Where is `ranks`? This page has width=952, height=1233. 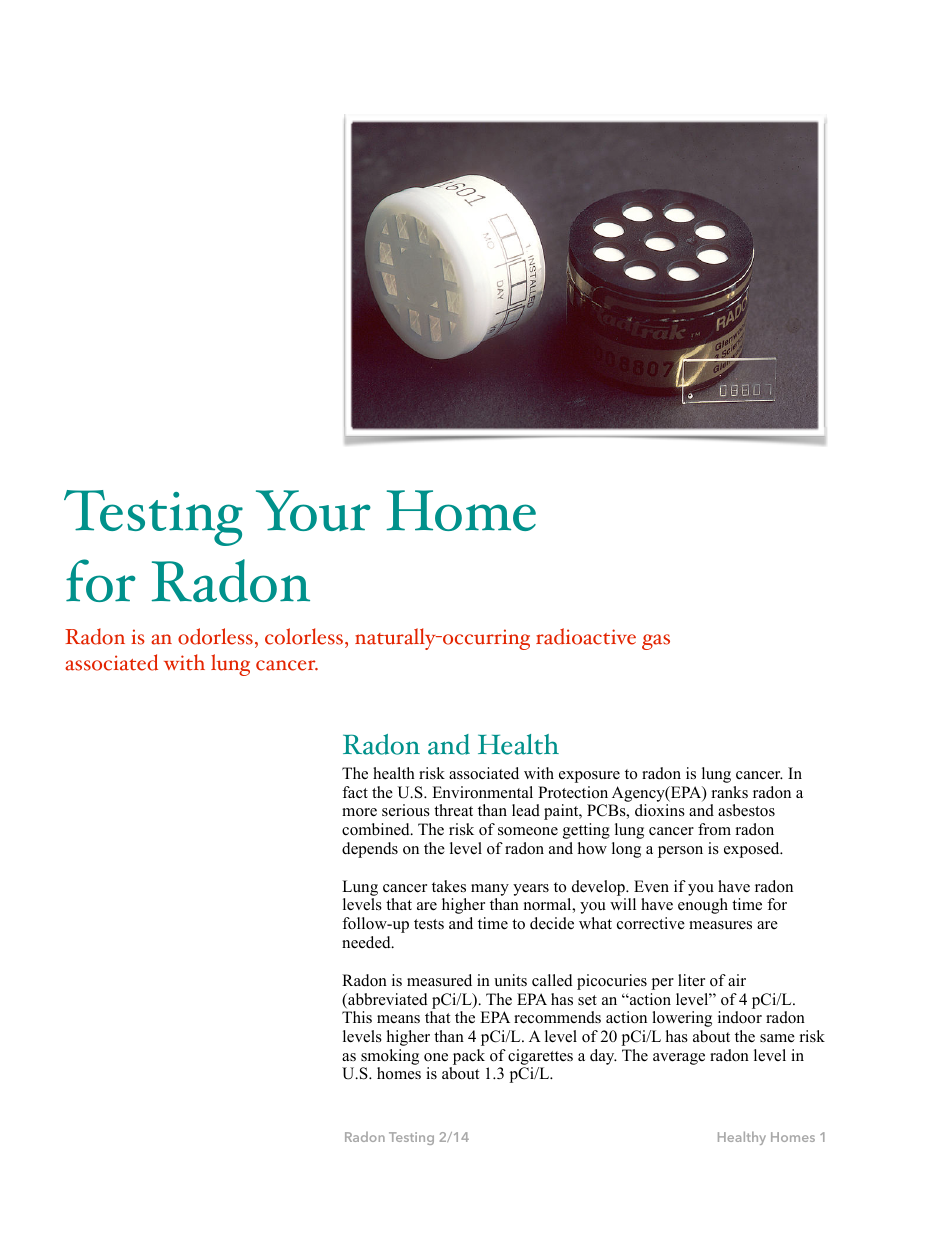
ranks is located at coordinates (730, 792).
